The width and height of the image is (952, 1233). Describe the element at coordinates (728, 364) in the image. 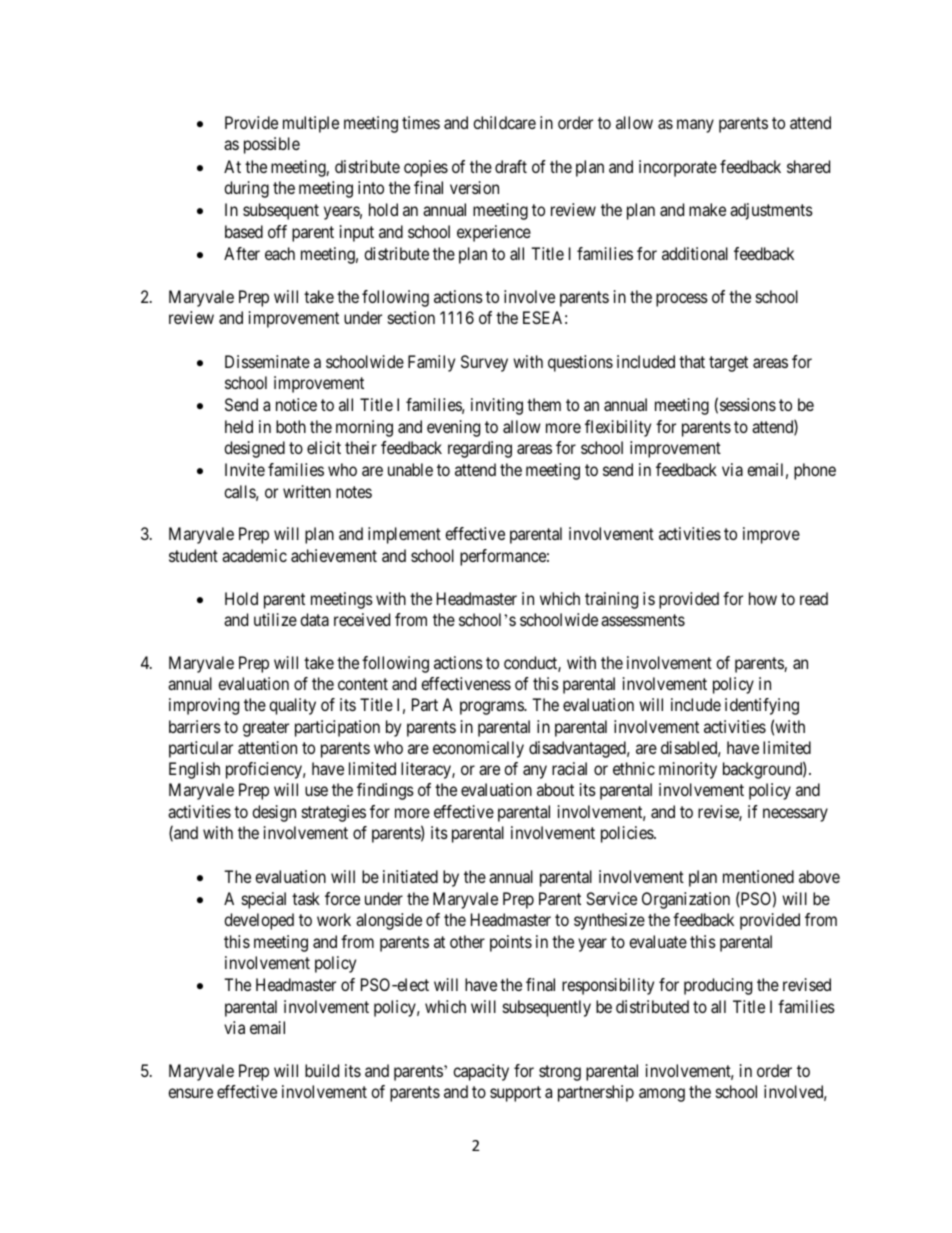

I see `target` at that location.
